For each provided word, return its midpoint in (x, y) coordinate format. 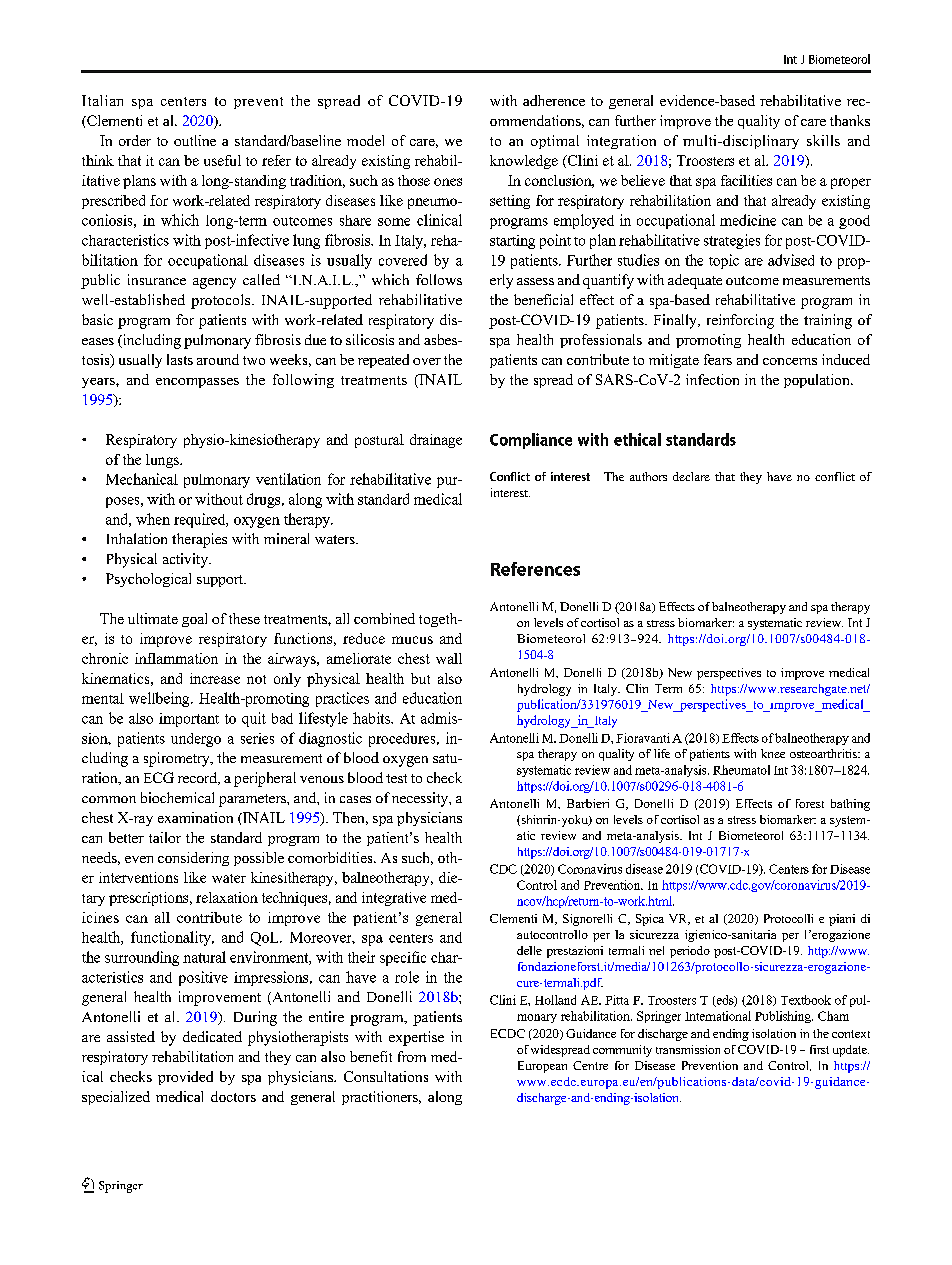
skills (823, 140)
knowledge (524, 162)
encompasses (197, 383)
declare (691, 476)
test (396, 778)
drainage (436, 441)
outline (195, 140)
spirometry (178, 759)
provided (185, 1078)
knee (773, 753)
